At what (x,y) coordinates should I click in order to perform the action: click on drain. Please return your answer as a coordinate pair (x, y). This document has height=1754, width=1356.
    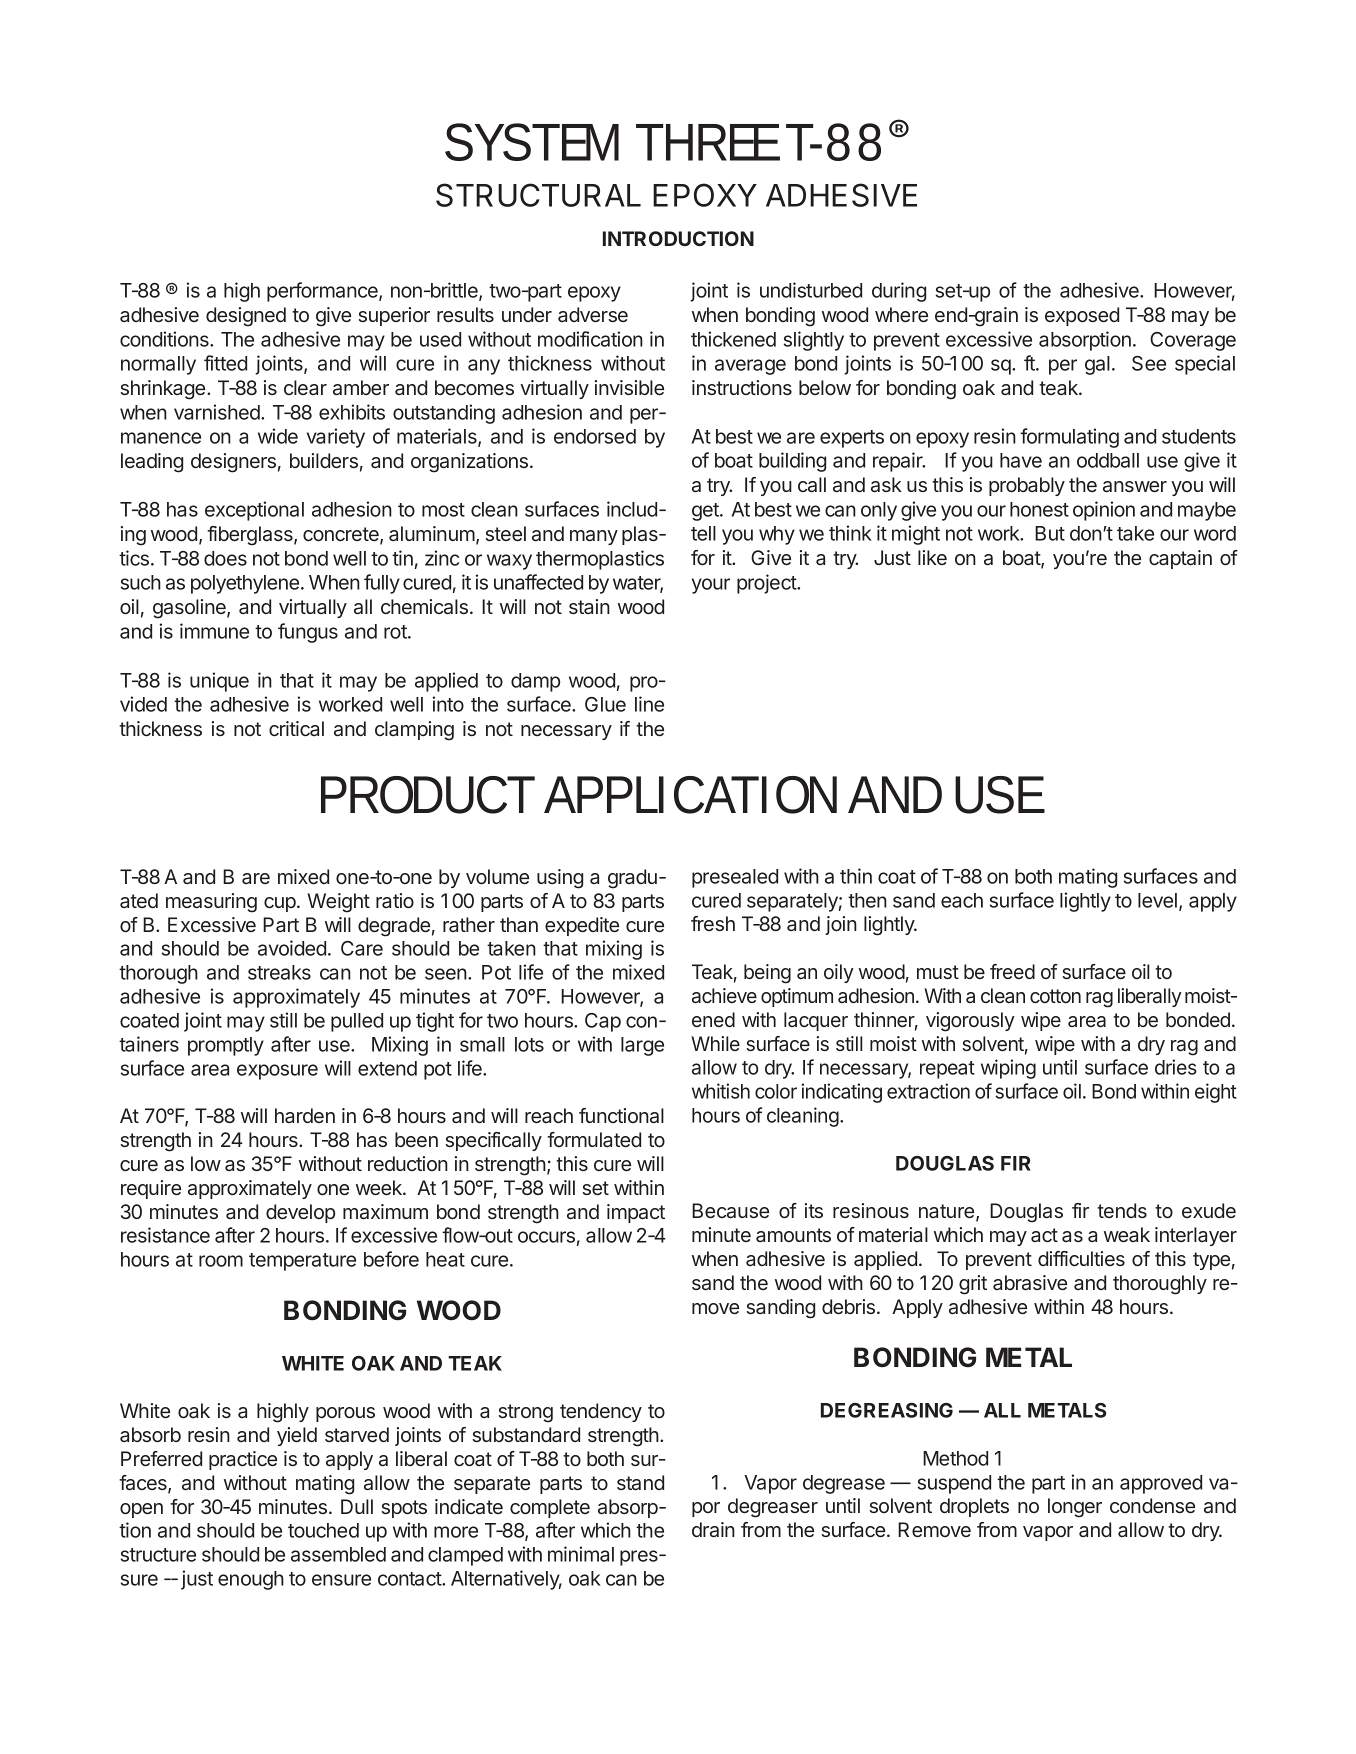
    Looking at the image, I should click on (713, 1530).
